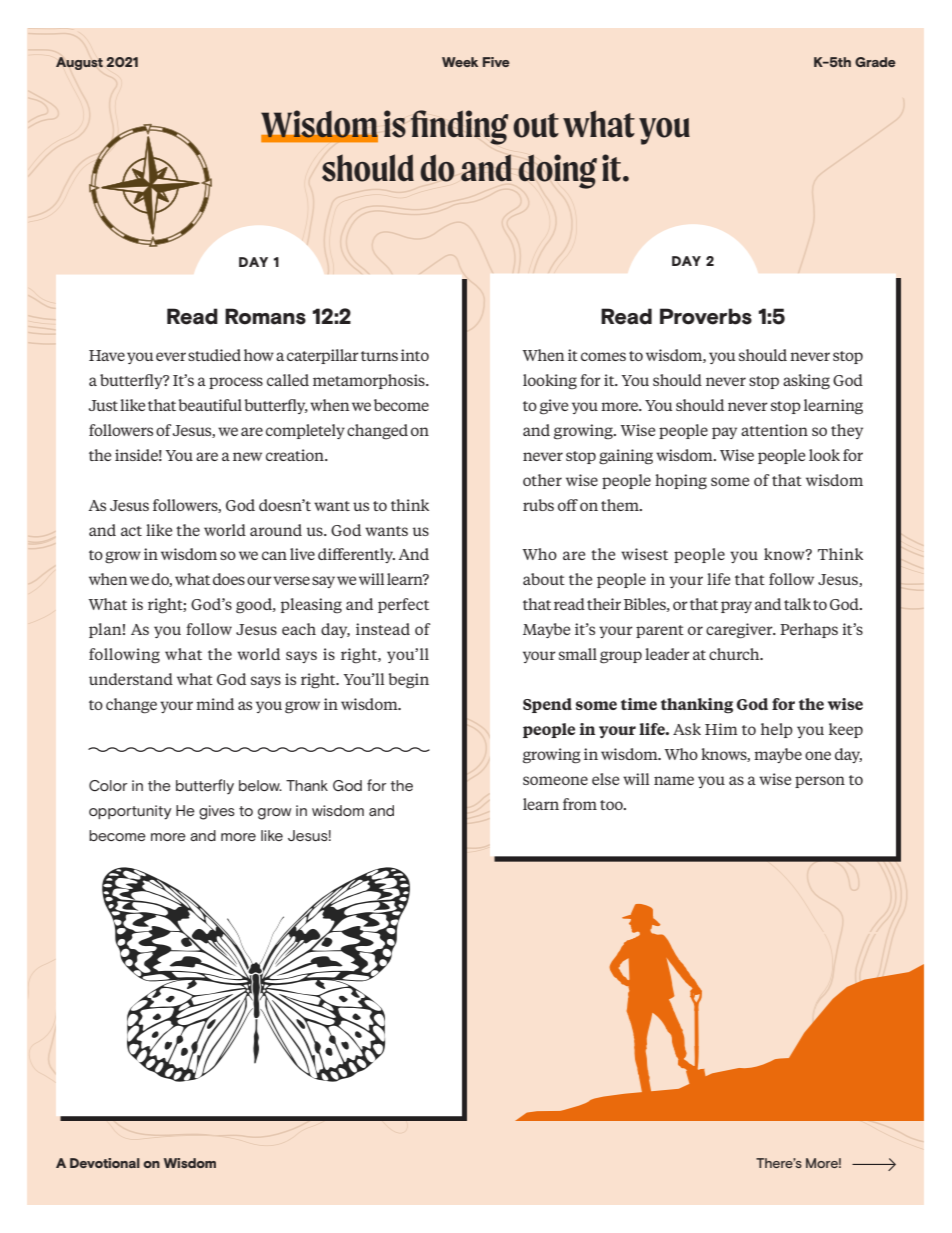 This screenshot has height=1233, width=952. Describe the element at coordinates (105, 1163) in the screenshot. I see `Devotional` at that location.
